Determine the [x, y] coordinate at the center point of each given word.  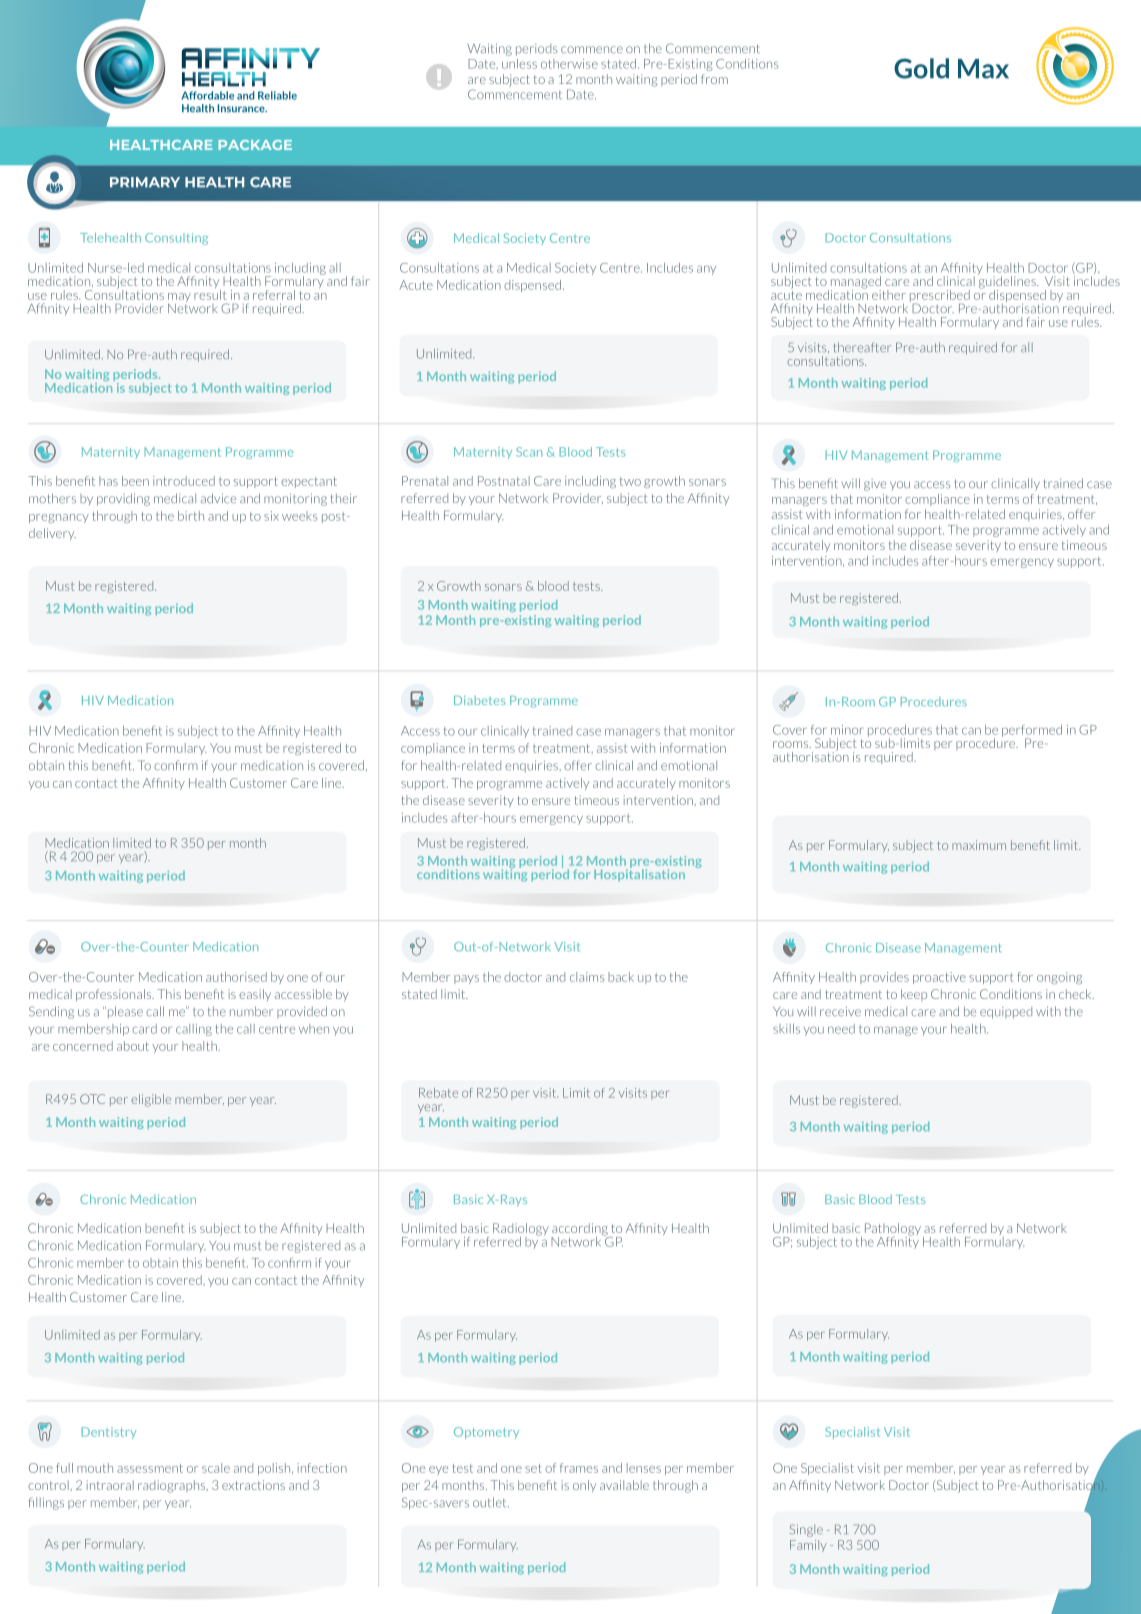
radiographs [173, 1486]
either [889, 295]
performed [1032, 732]
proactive [939, 978]
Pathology [893, 1230]
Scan [529, 452]
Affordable [207, 95]
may [179, 299]
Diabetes [479, 700]
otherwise [569, 64]
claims [587, 977]
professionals [115, 995]
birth [191, 516]
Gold [921, 68]
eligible [151, 1100]
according [580, 1230]
